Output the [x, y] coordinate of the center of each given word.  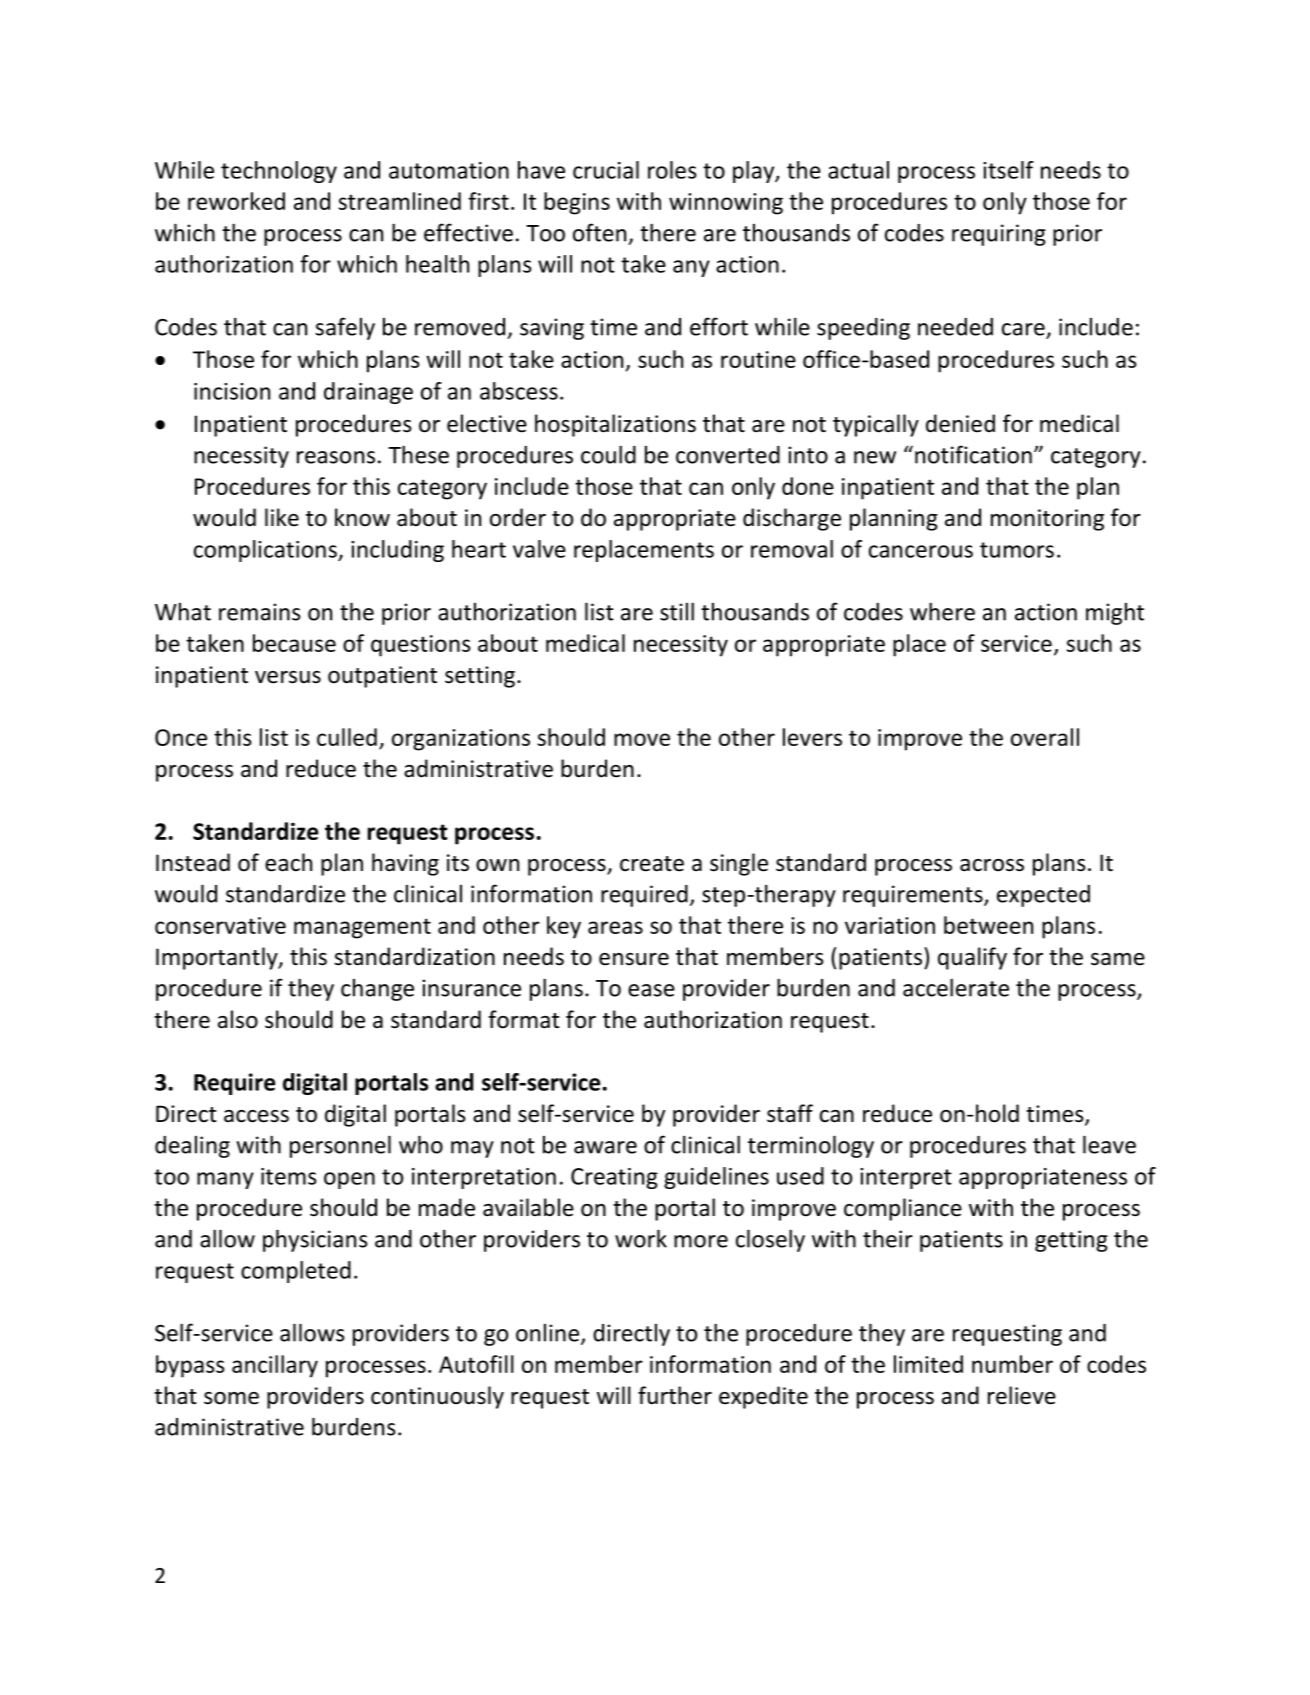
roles [672, 170]
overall [1045, 737]
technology [279, 172]
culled [347, 737]
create [652, 864]
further [675, 1395]
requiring [999, 235]
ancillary [275, 1366]
